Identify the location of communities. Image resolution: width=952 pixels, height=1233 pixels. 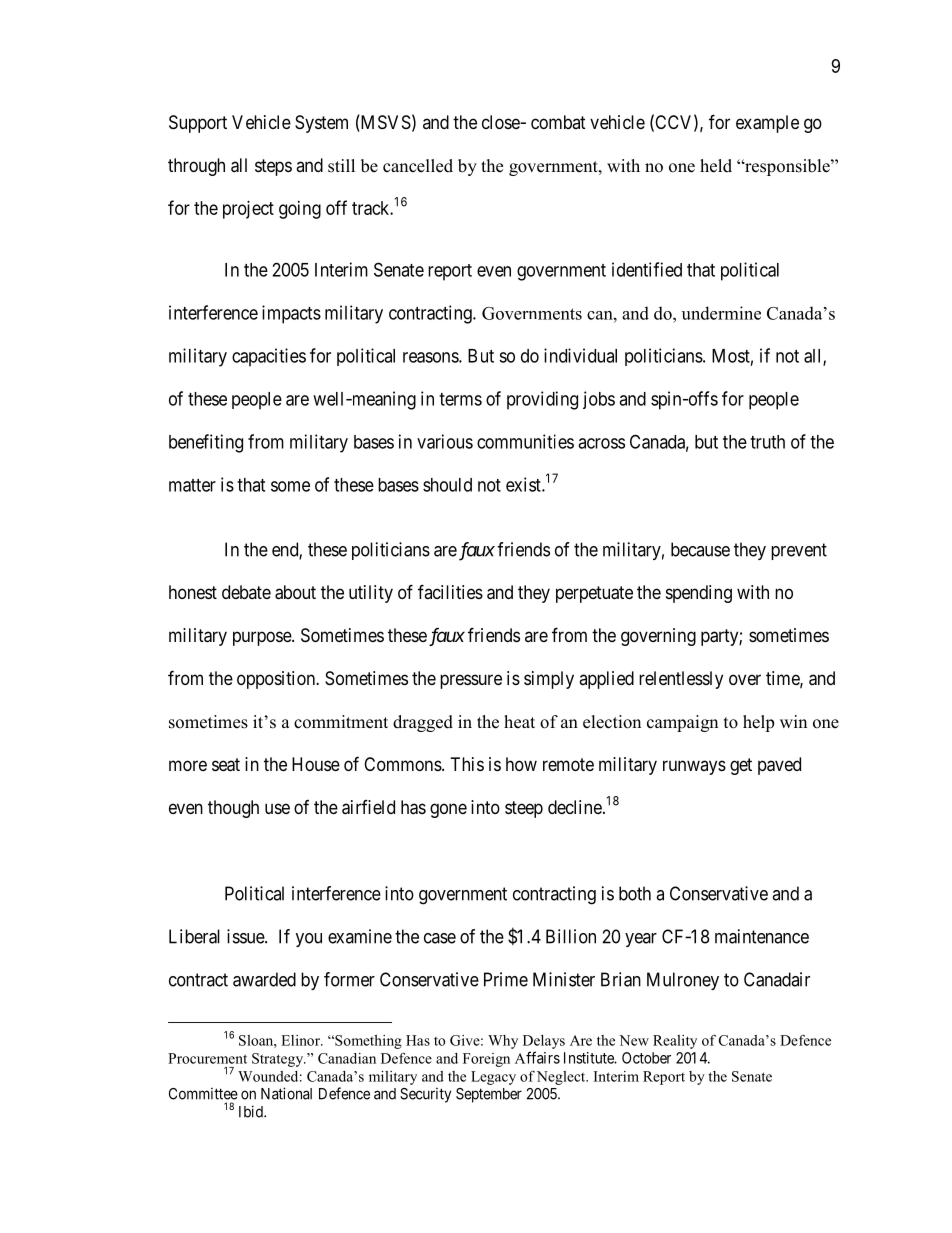
(525, 441).
